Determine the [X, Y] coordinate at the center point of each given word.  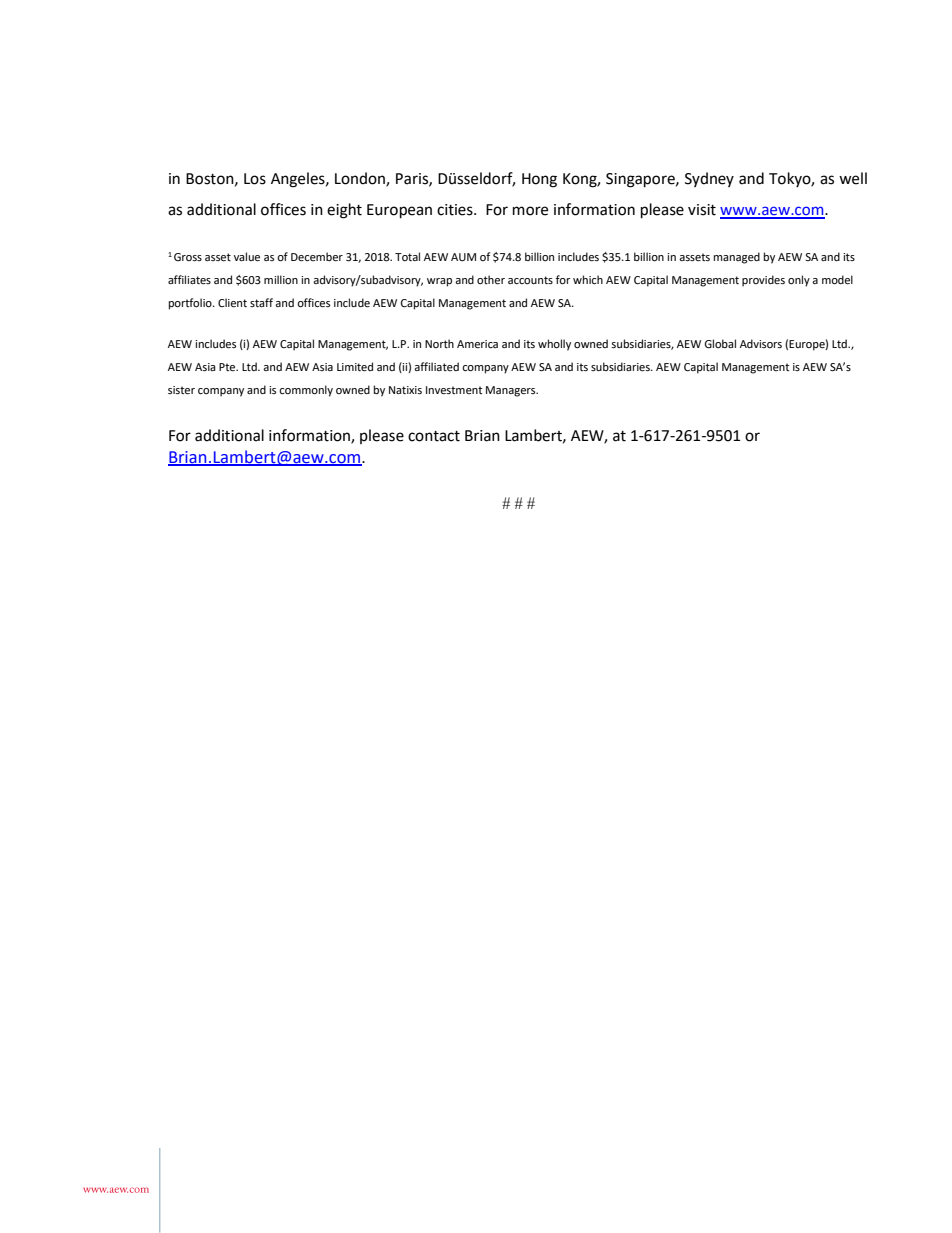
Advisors [761, 343]
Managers [512, 391]
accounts [530, 280]
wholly [554, 345]
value [247, 257]
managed [737, 258]
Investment [454, 390]
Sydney [709, 179]
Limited [355, 367]
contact [434, 436]
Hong [539, 180]
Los [255, 179]
